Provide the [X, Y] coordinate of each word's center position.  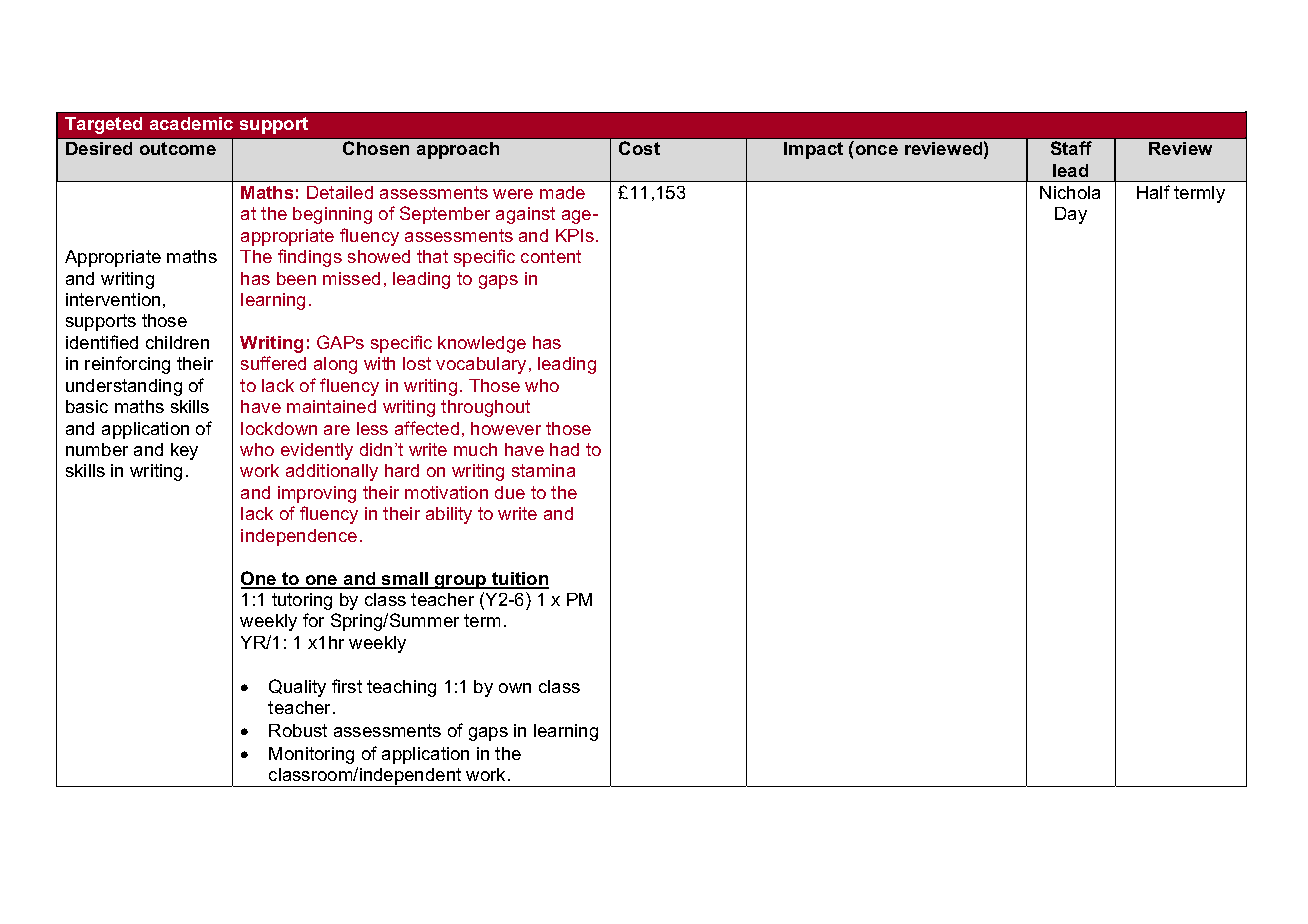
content [551, 256]
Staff [1071, 148]
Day [1071, 215]
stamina [543, 470]
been [296, 278]
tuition [519, 580]
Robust [298, 730]
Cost [639, 148]
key [184, 451]
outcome [178, 148]
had [564, 449]
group [461, 582]
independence [299, 537]
